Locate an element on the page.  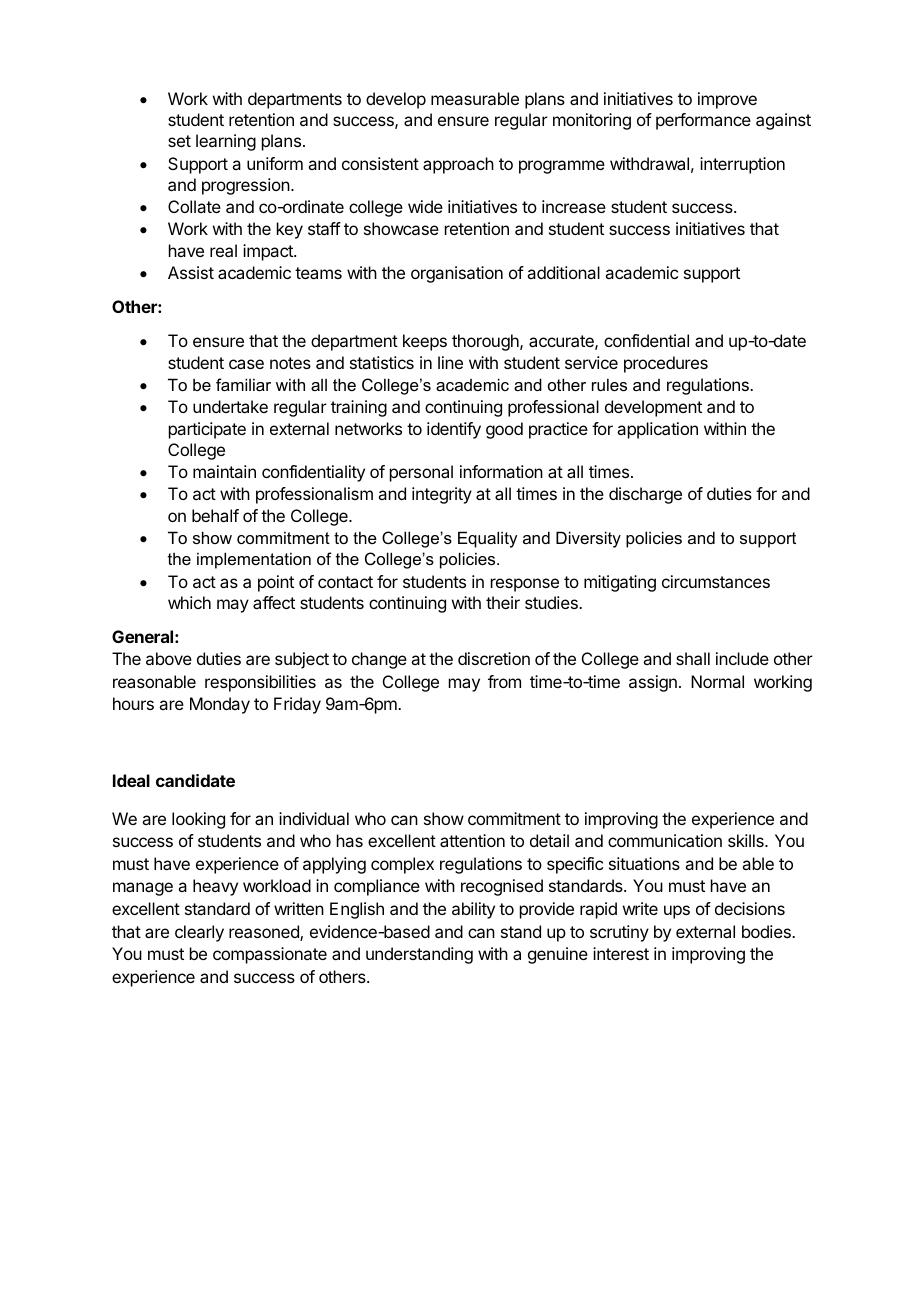
clearly is located at coordinates (199, 933).
